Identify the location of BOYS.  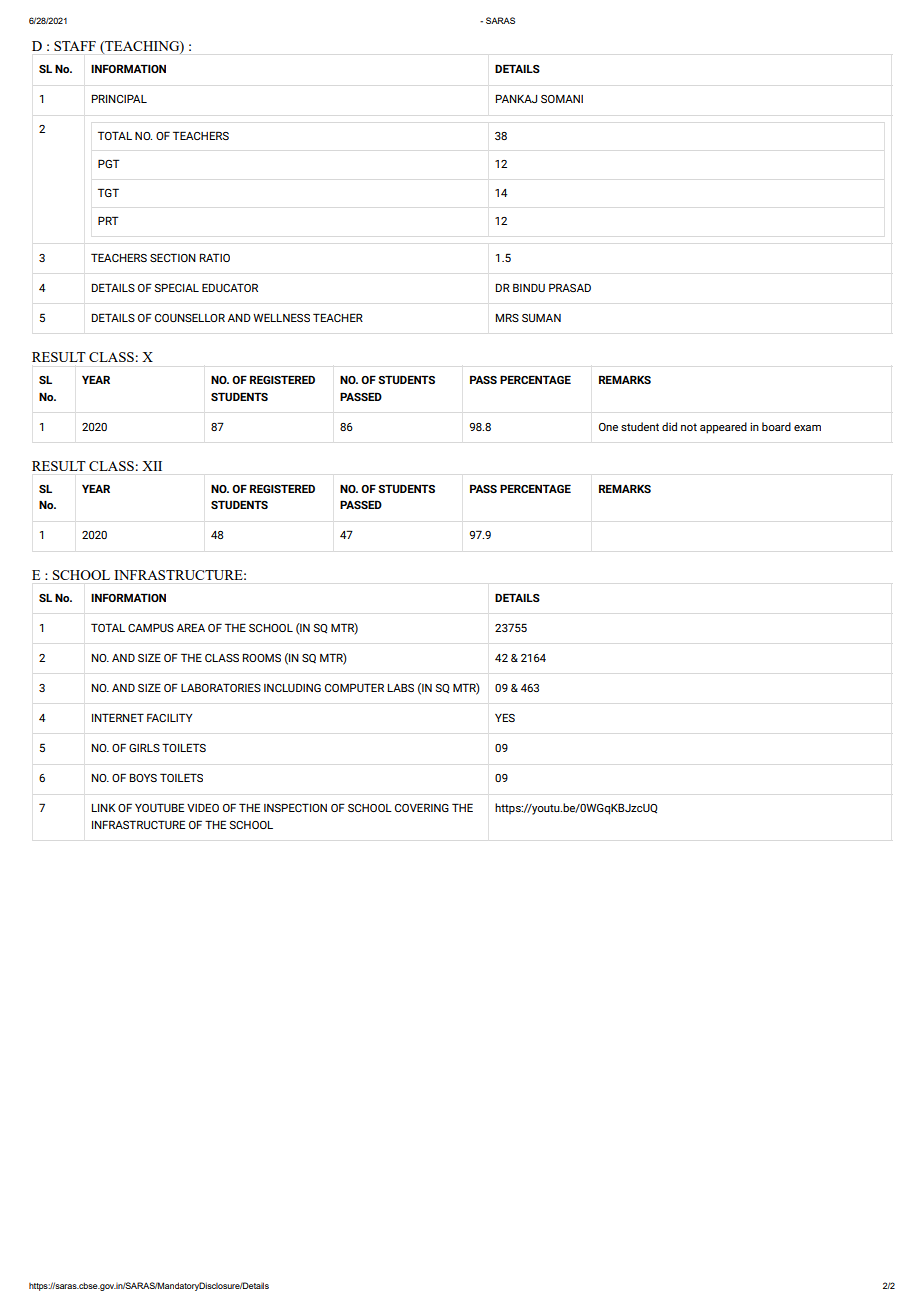
(143, 777).
